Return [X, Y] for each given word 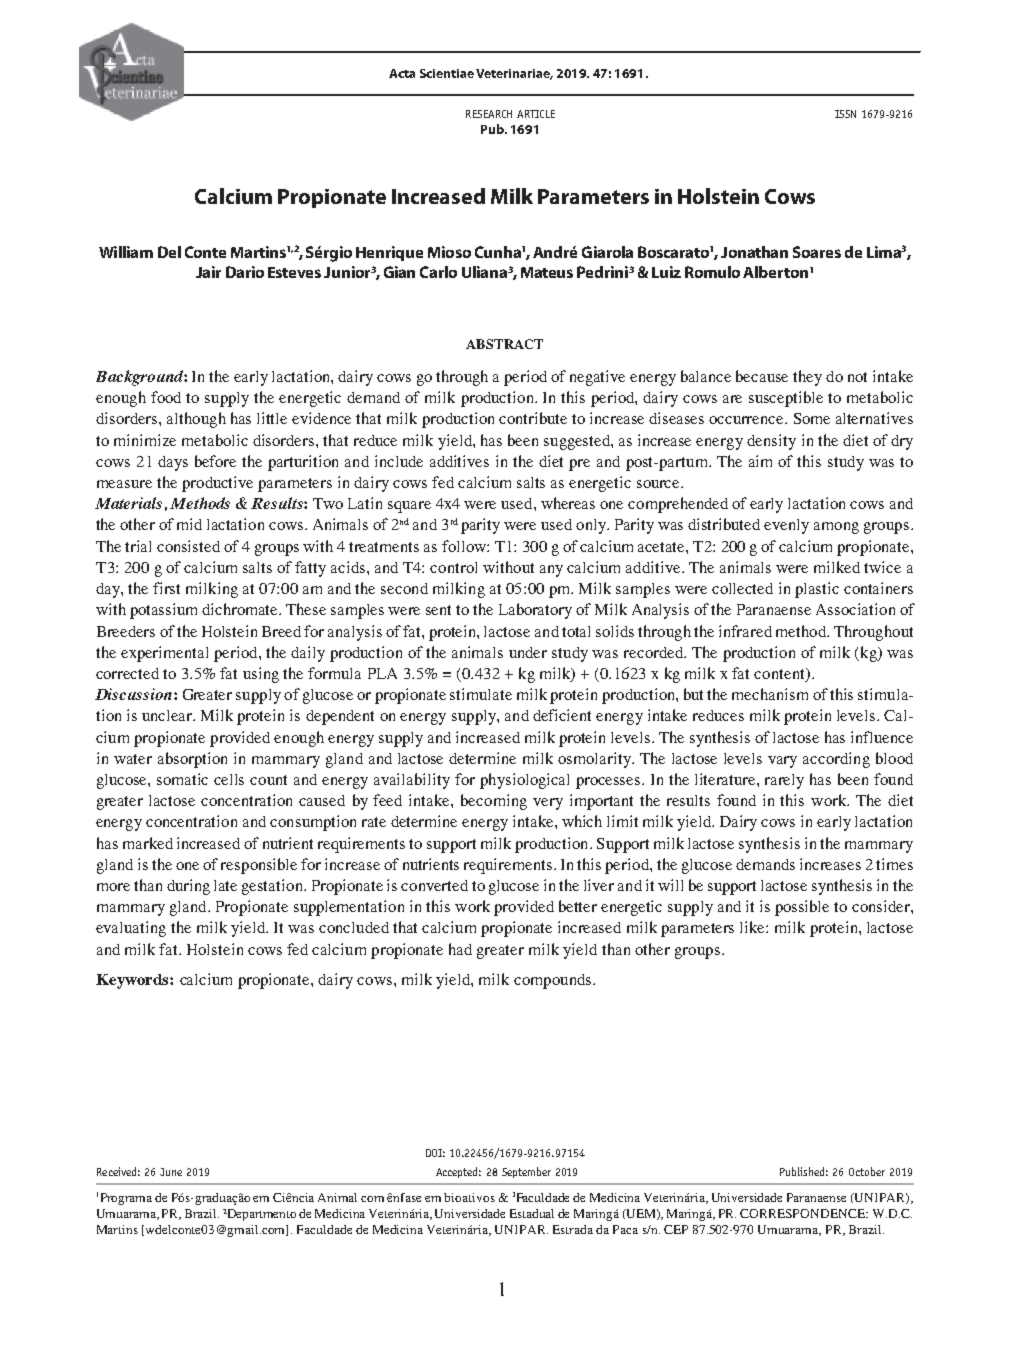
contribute [533, 418]
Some [812, 418]
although [196, 420]
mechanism [770, 694]
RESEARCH [489, 114]
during [188, 887]
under [528, 652]
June [171, 1172]
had [460, 949]
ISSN [845, 114]
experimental [164, 654]
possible [802, 908]
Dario [245, 272]
